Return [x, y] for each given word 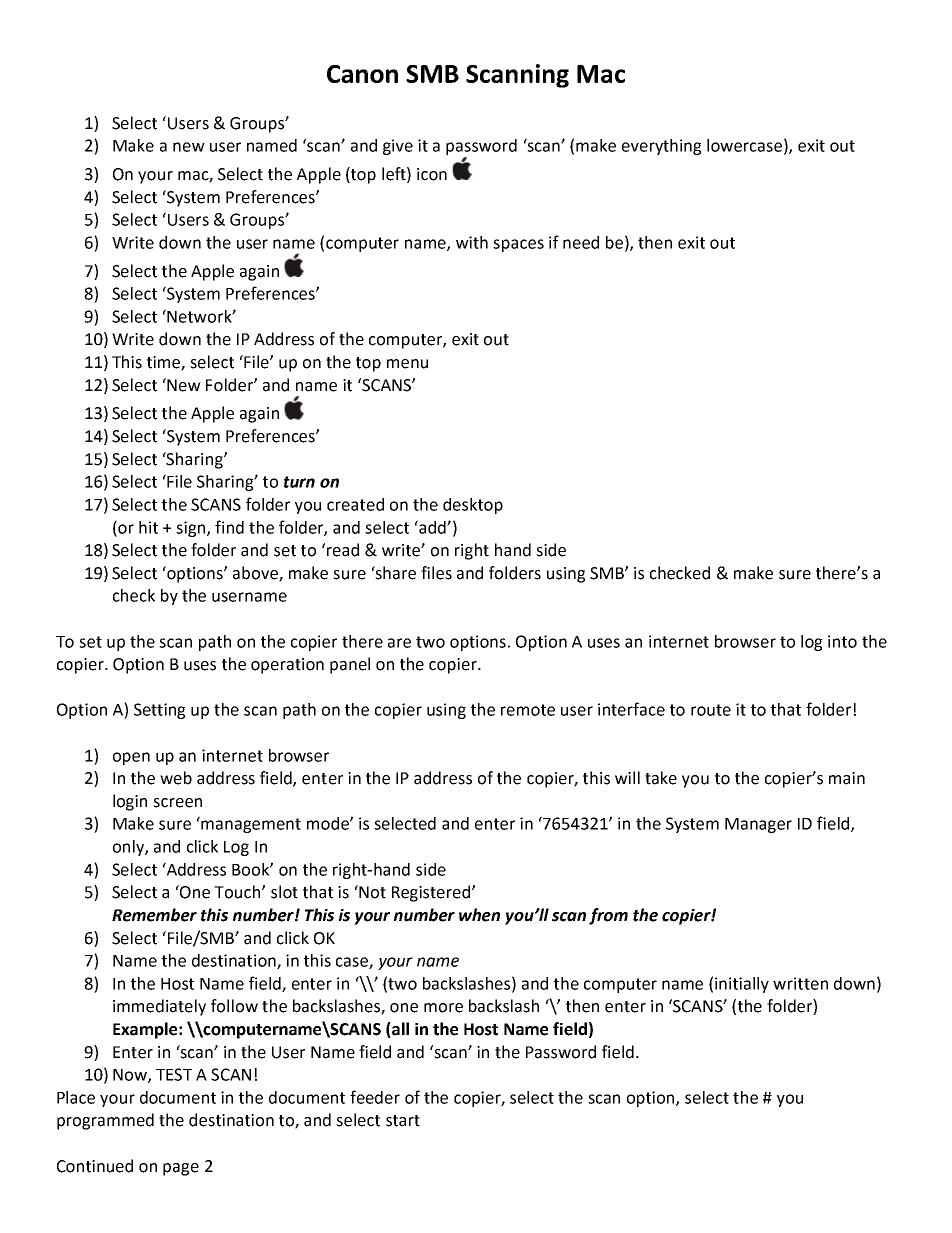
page [181, 1169]
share [395, 573]
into [842, 641]
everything [661, 147]
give [398, 147]
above [256, 574]
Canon [362, 74]
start [403, 1121]
